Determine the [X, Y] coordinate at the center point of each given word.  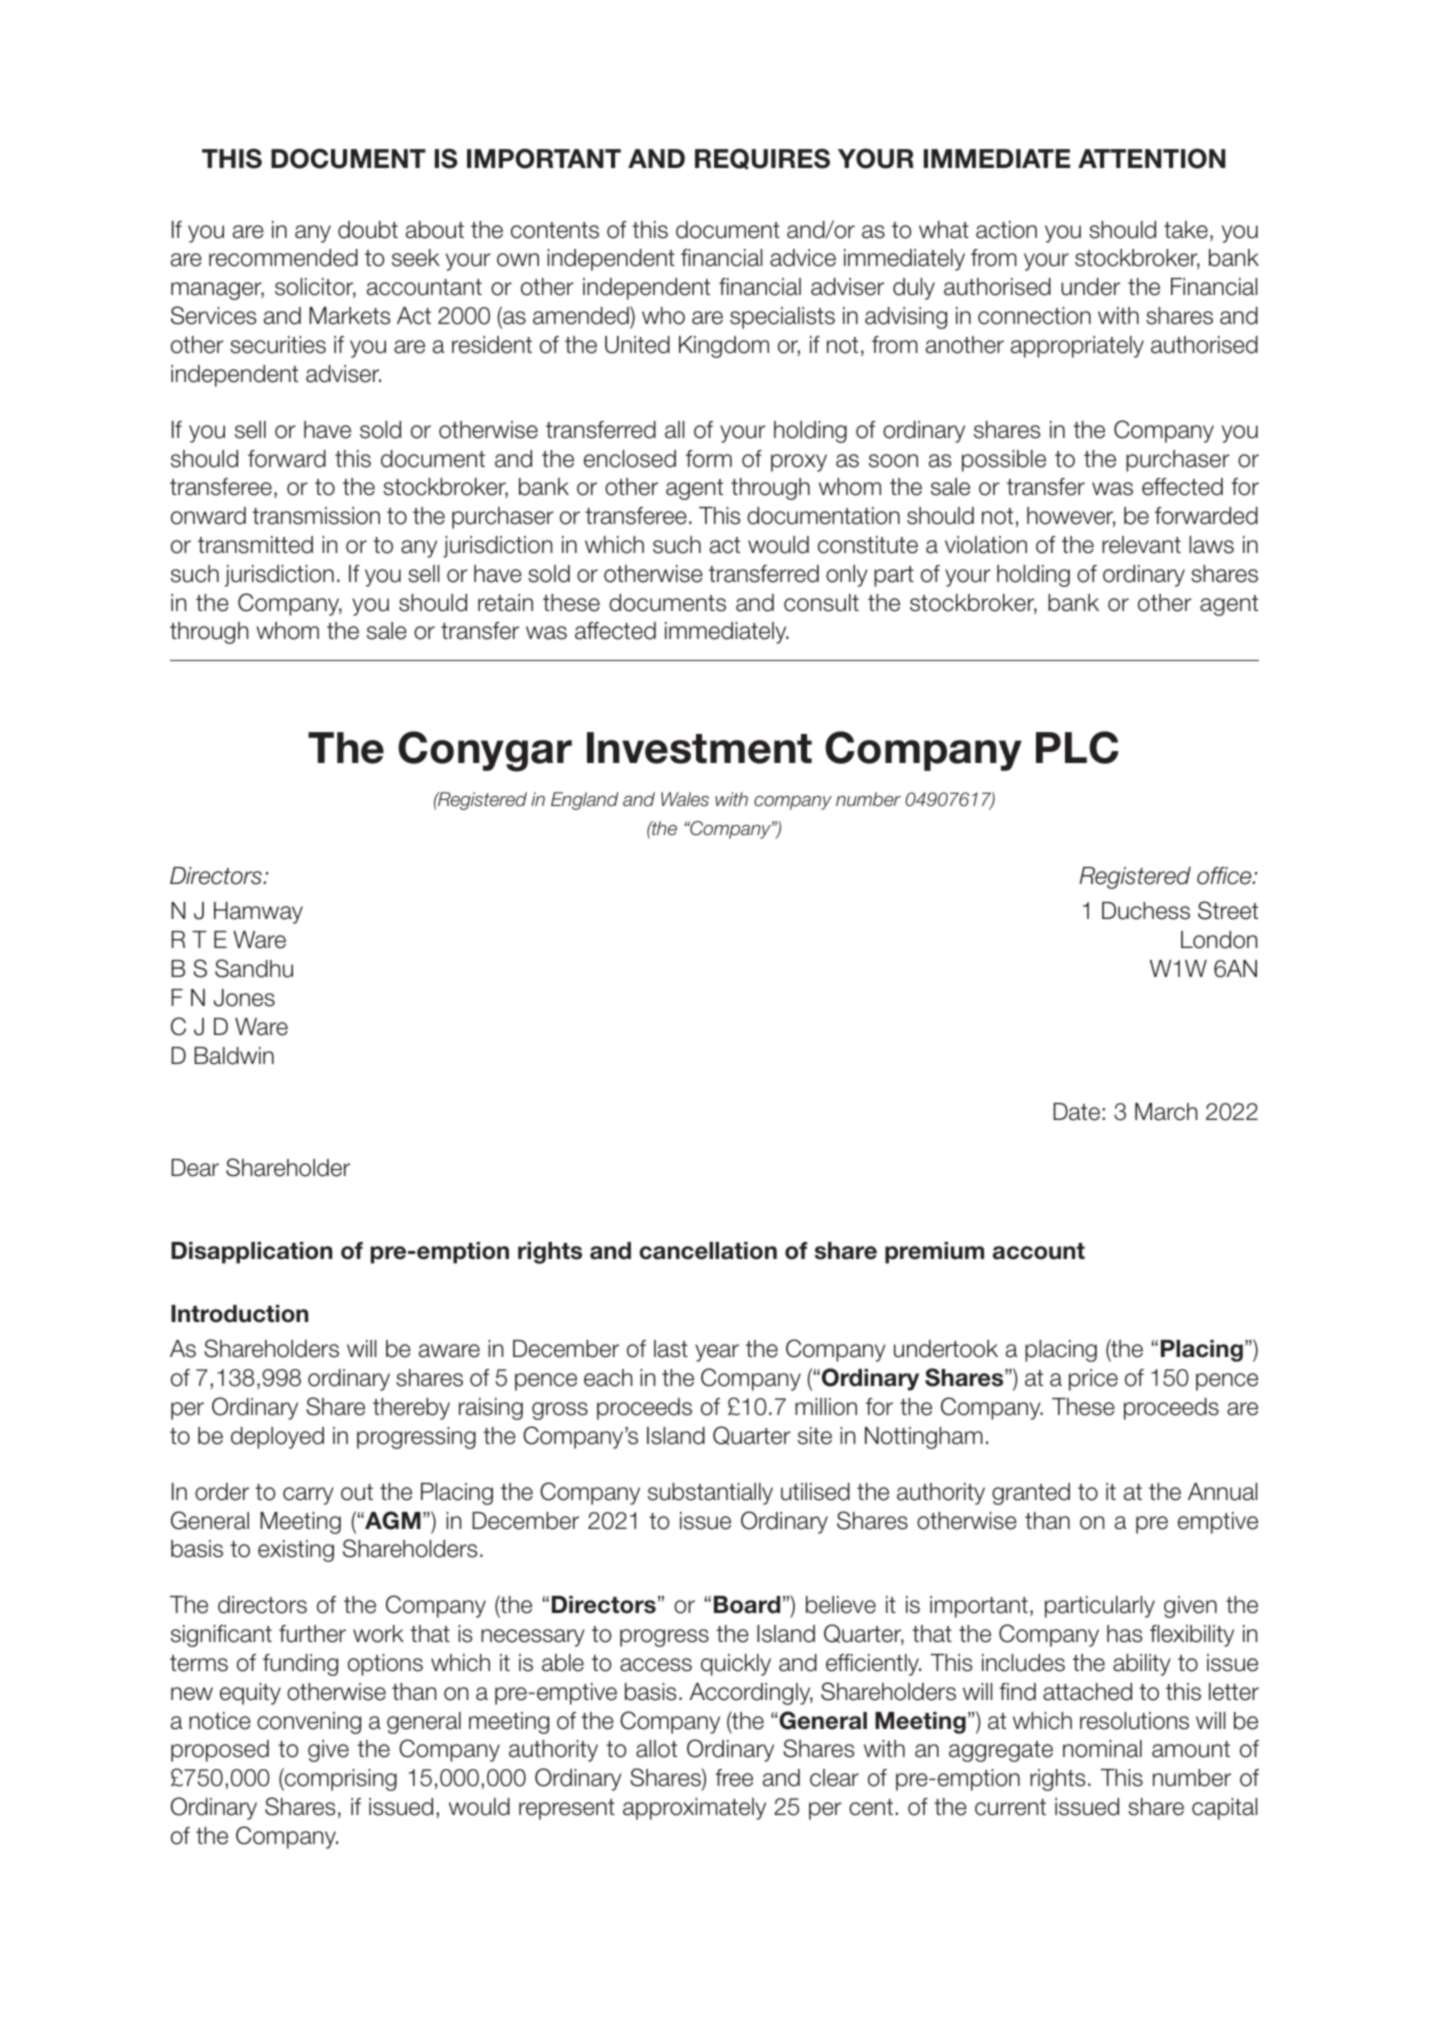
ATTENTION [1152, 158]
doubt [368, 230]
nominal [1102, 1749]
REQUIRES [762, 159]
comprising [340, 1779]
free [734, 1778]
